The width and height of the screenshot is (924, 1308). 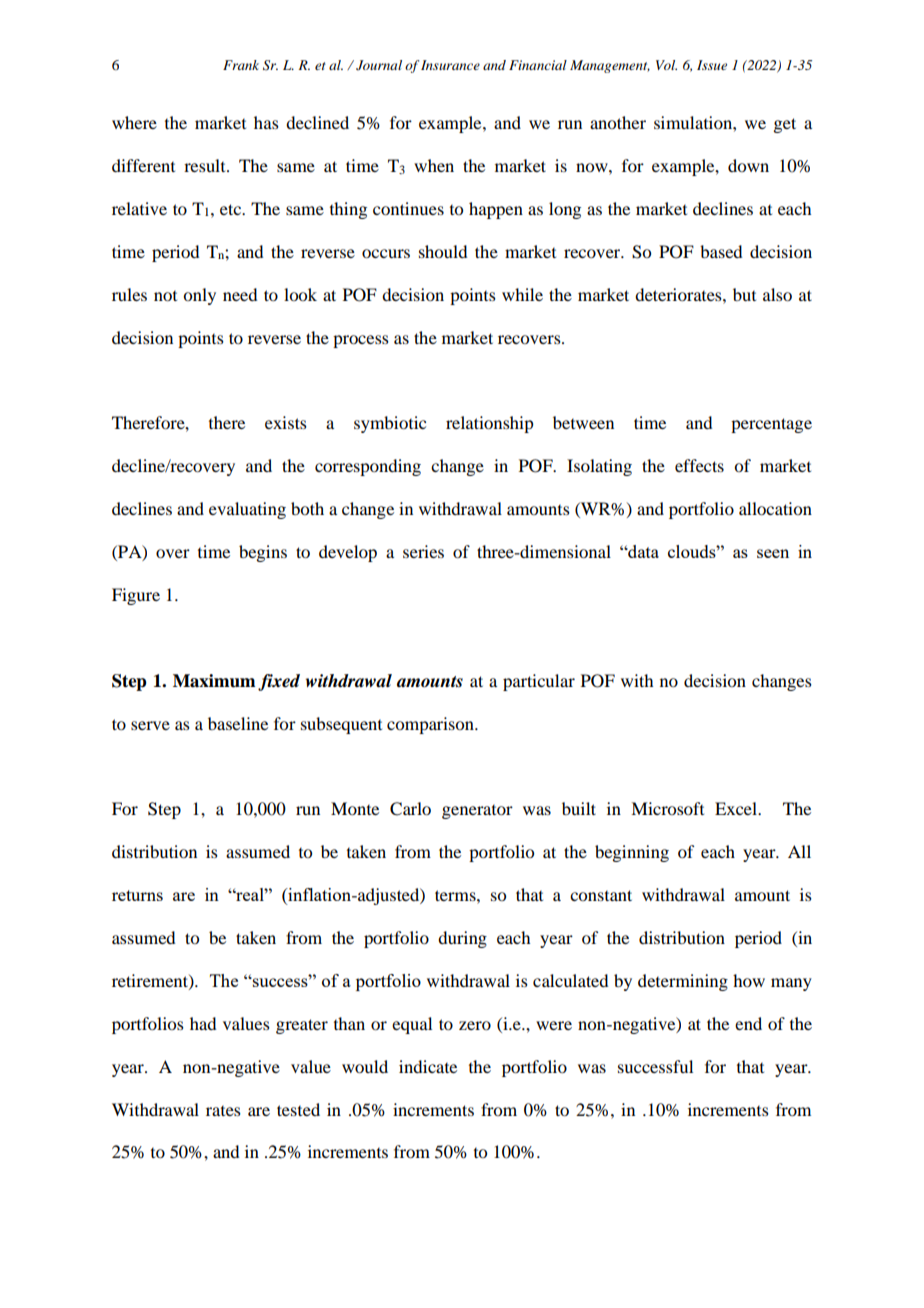 What do you see at coordinates (450, 65) in the screenshot?
I see `Insurance` at bounding box center [450, 65].
